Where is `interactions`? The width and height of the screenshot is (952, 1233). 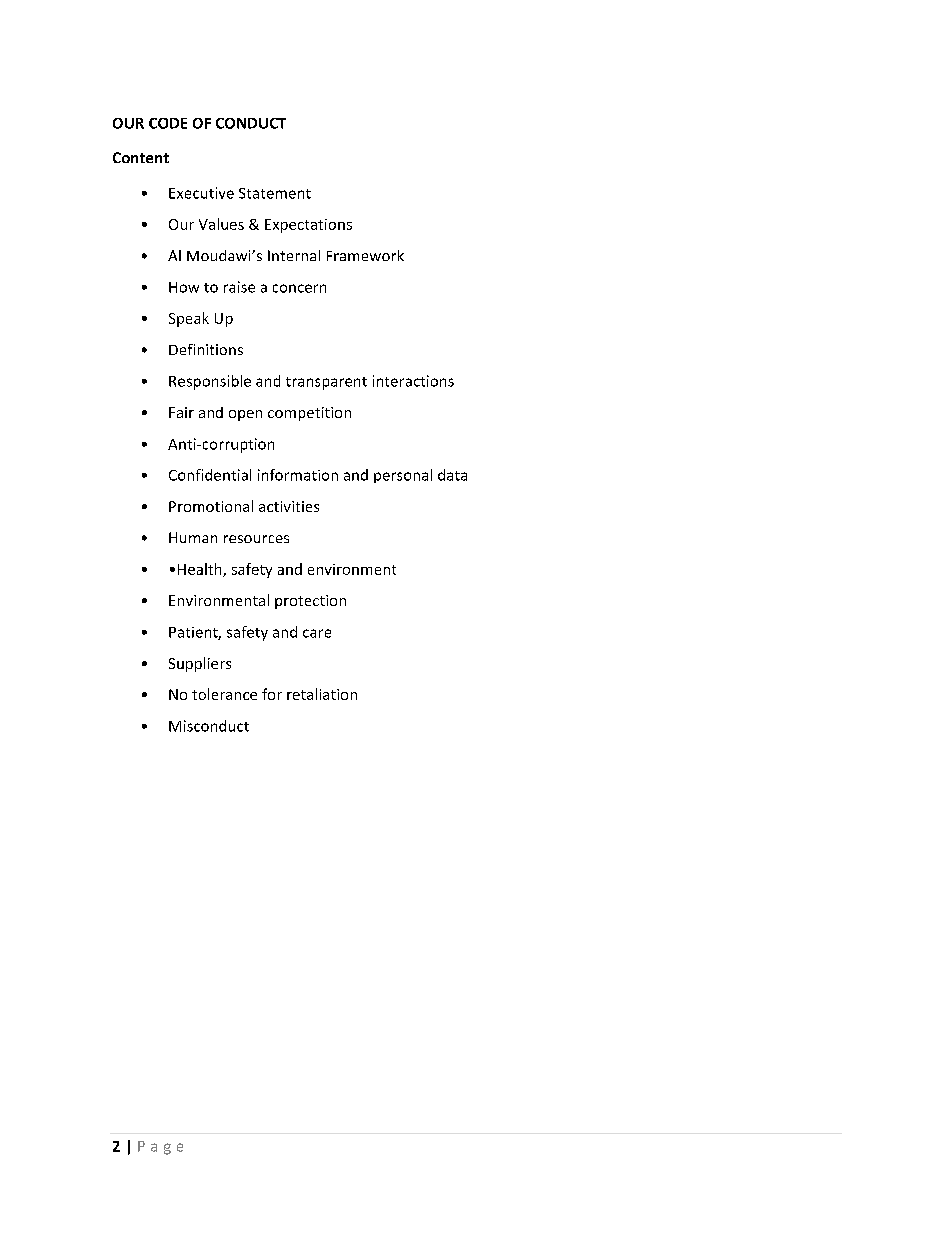 interactions is located at coordinates (413, 381).
